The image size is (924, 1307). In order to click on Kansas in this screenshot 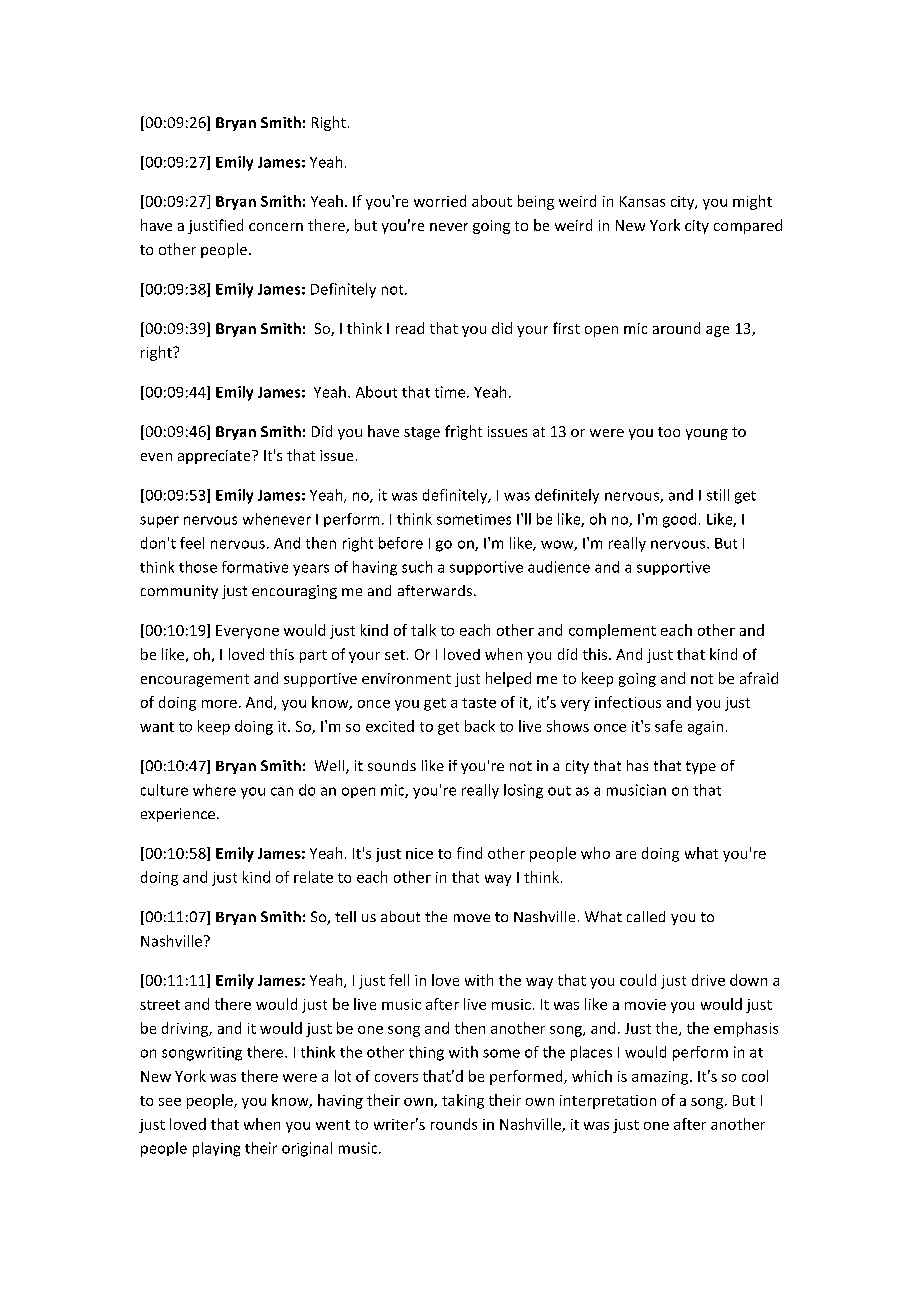, I will do `click(642, 201)`.
